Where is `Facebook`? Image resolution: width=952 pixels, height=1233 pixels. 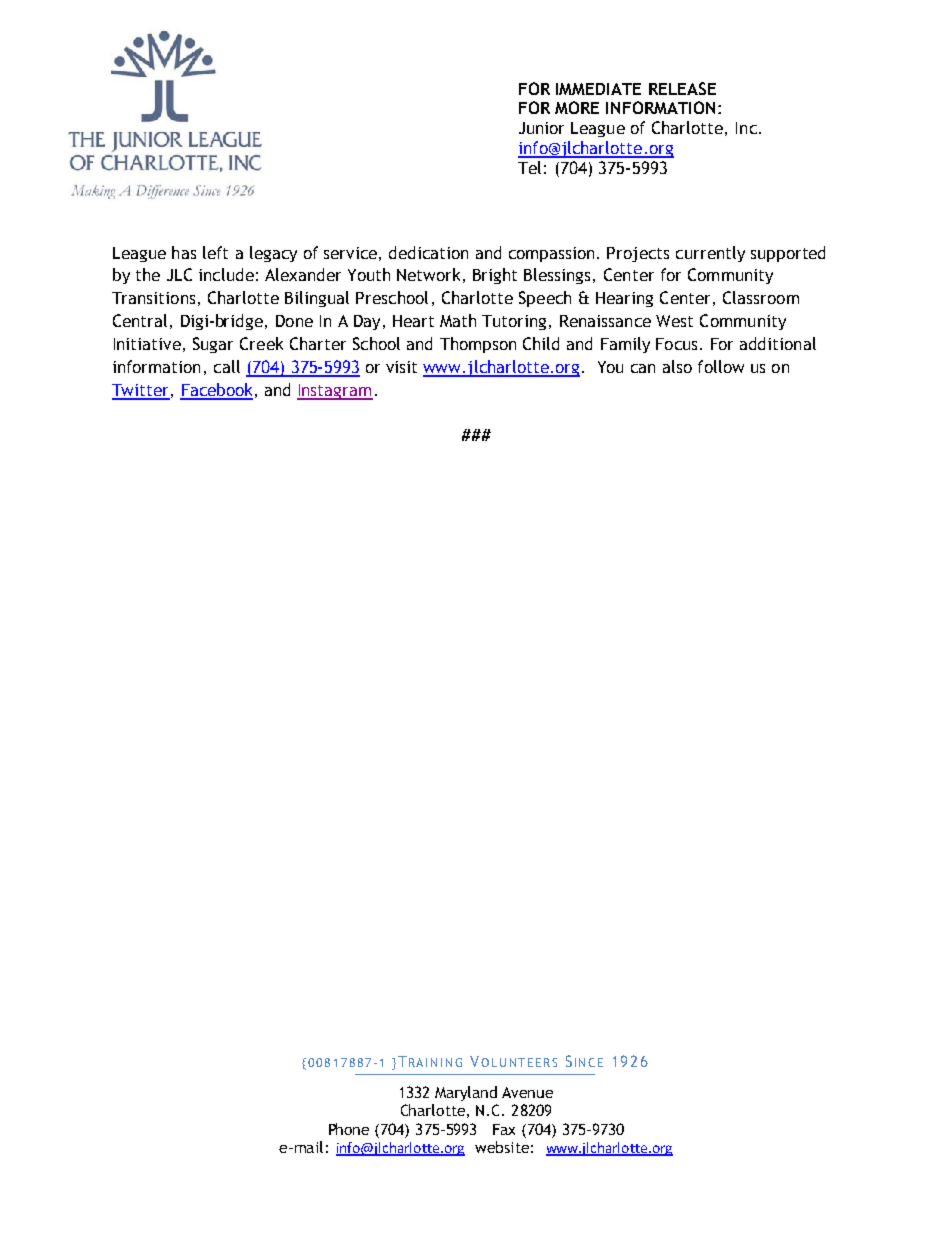
Facebook is located at coordinates (216, 391).
